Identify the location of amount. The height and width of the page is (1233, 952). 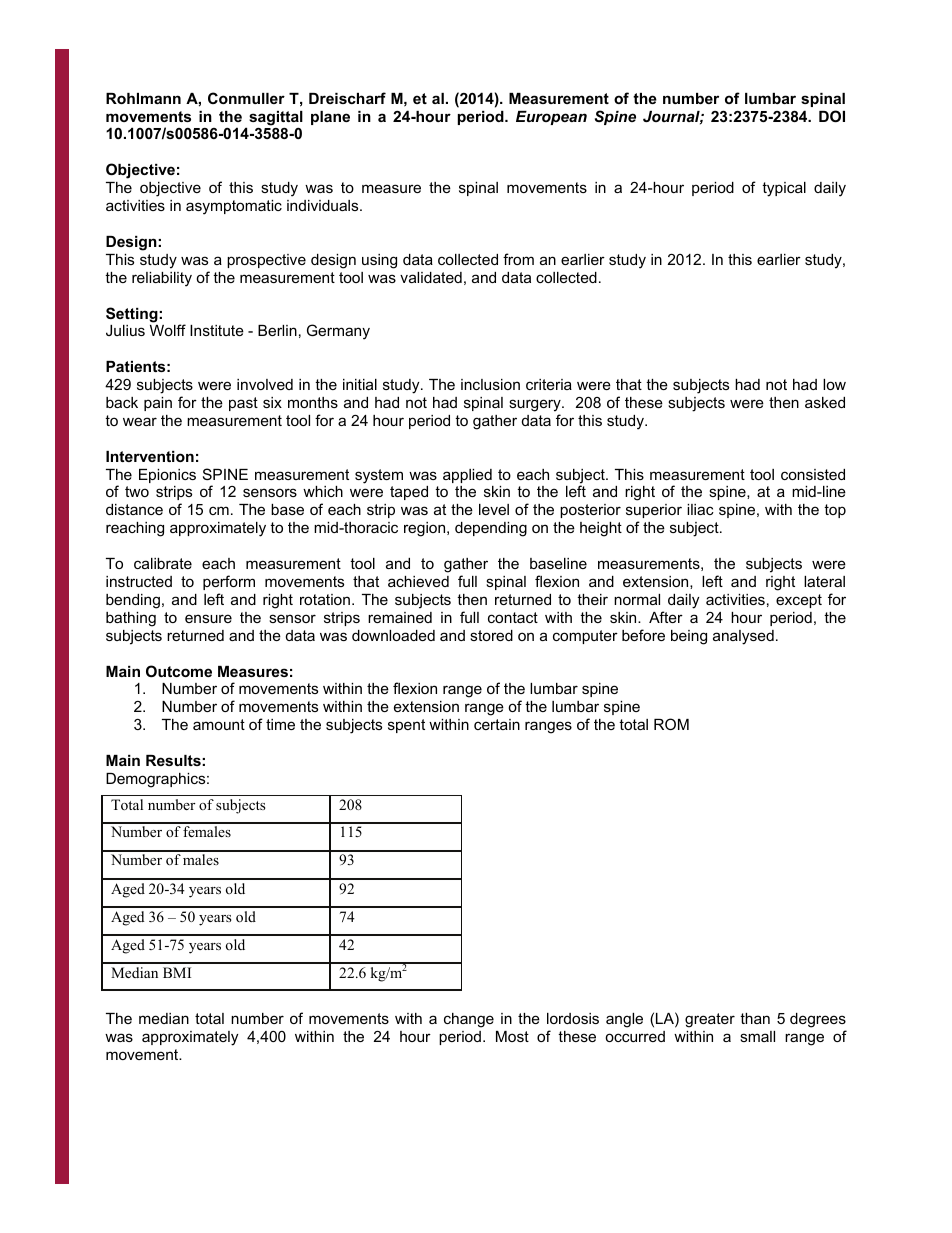
(219, 724).
